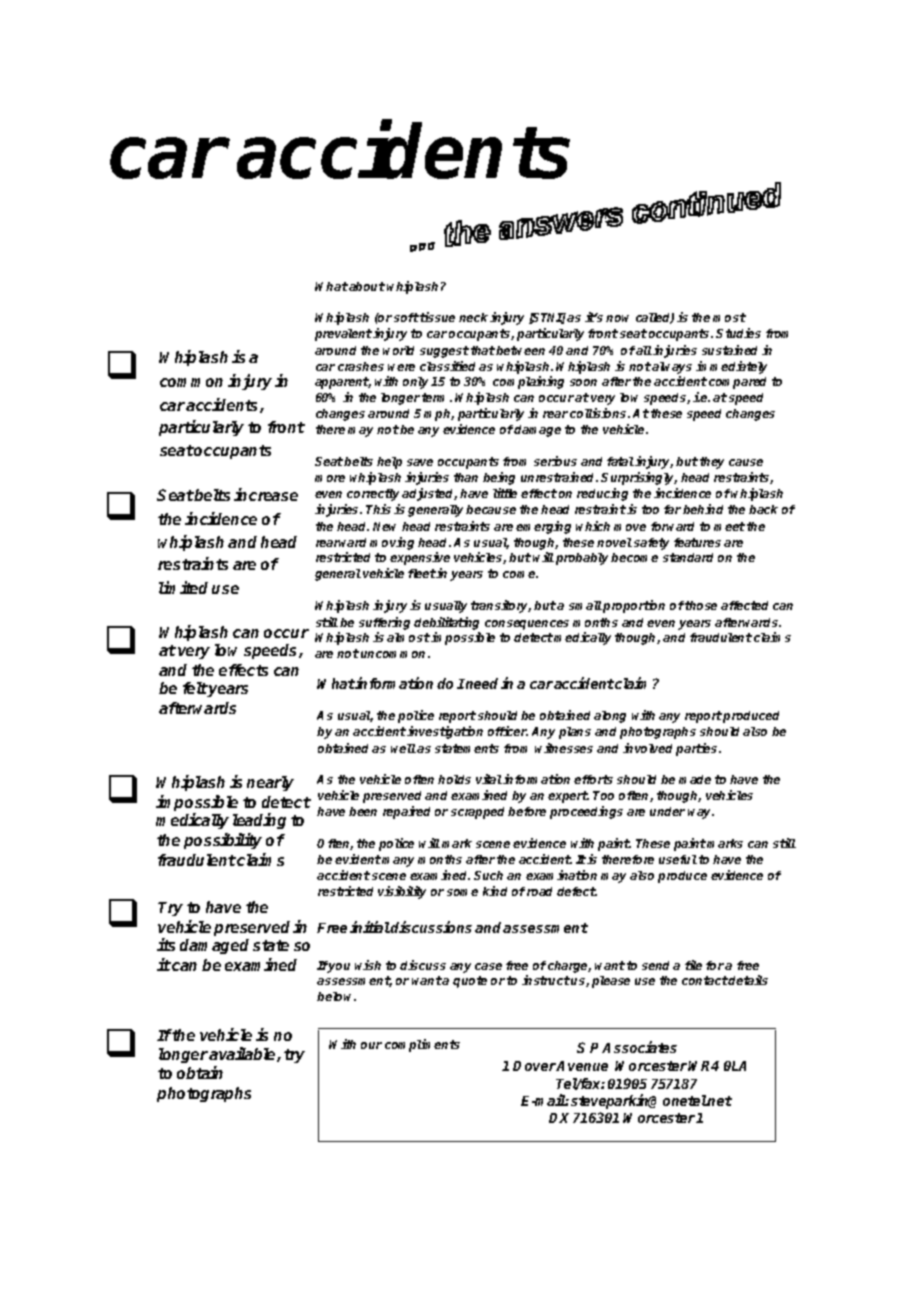  Describe the element at coordinates (475, 317) in the document. I see `neck` at that location.
